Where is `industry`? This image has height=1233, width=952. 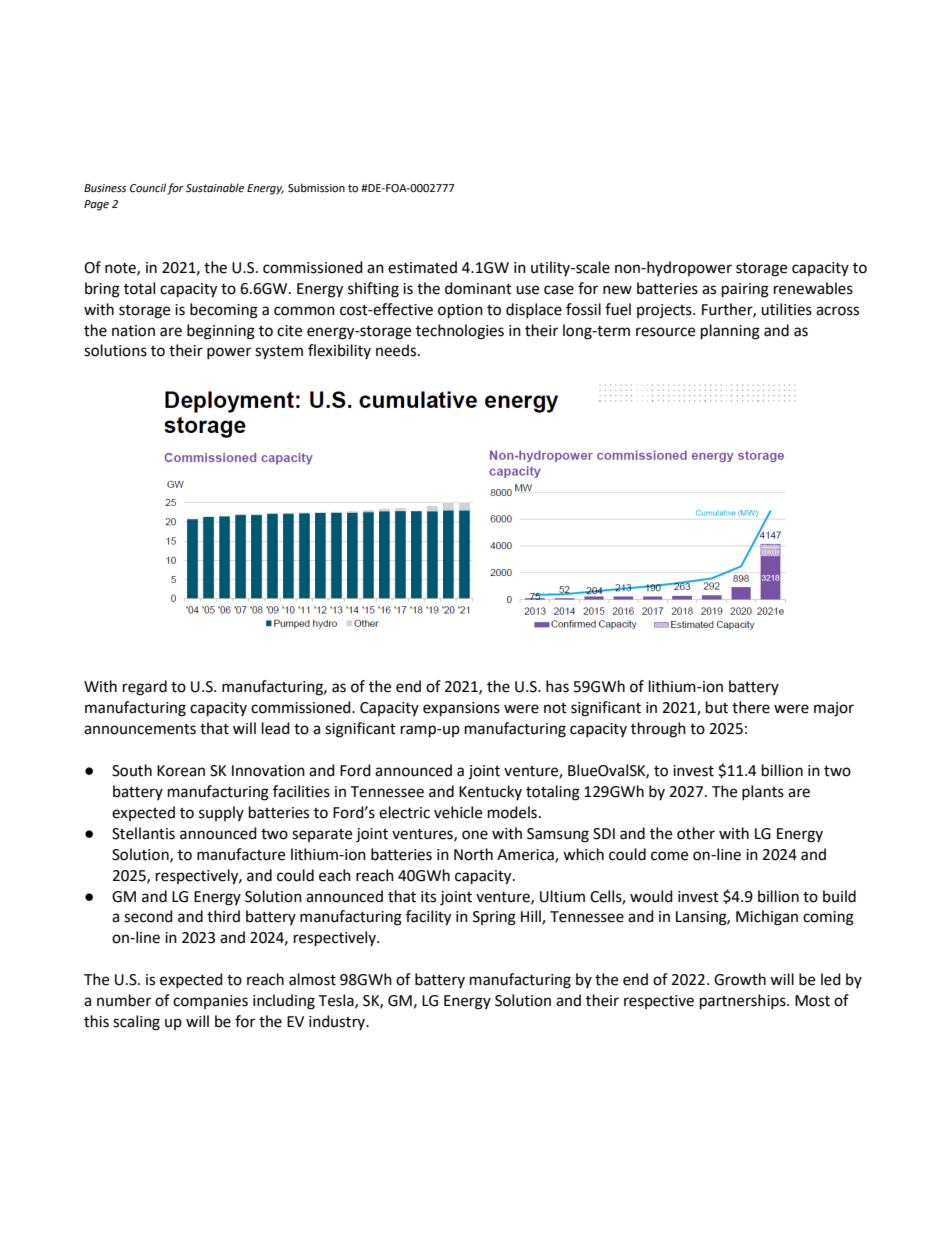 industry is located at coordinates (338, 1022).
